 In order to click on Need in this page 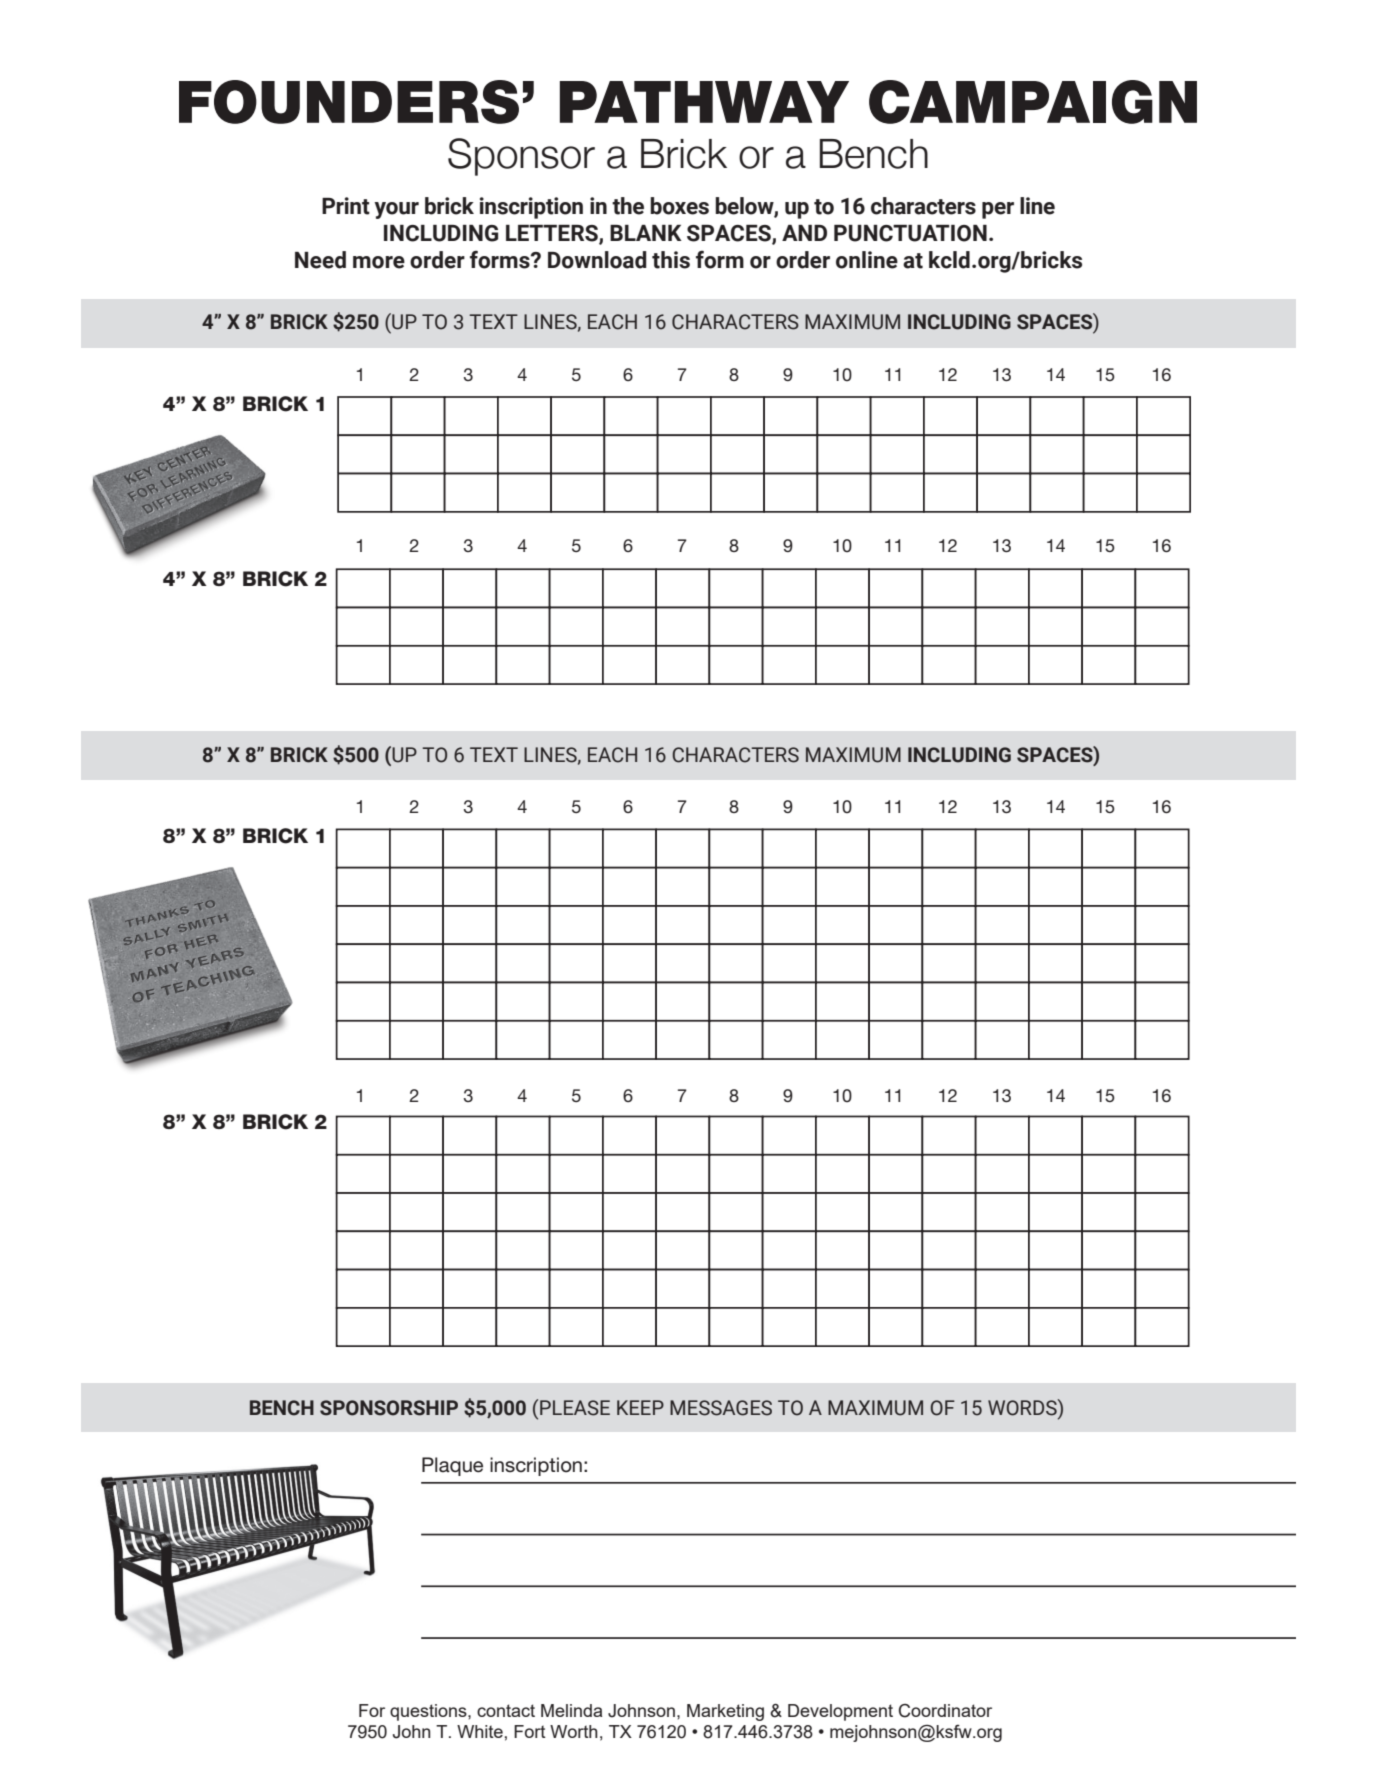, I will do `click(320, 260)`.
